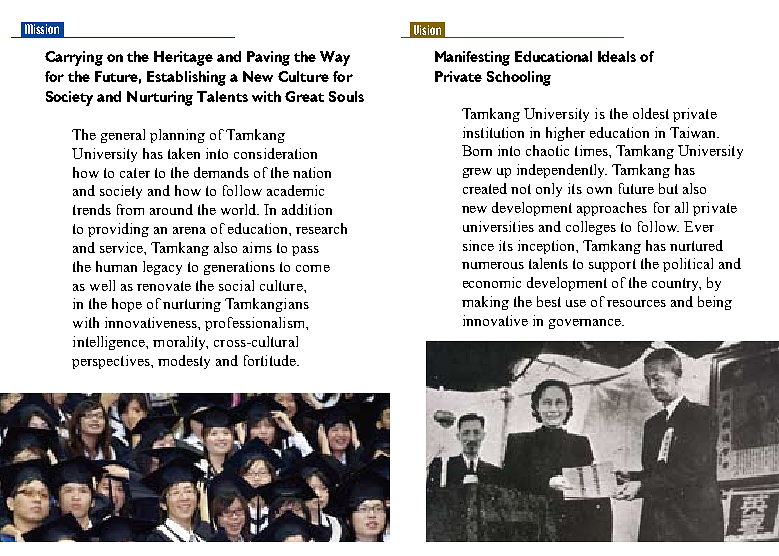  I want to click on modesty, so click(184, 362).
